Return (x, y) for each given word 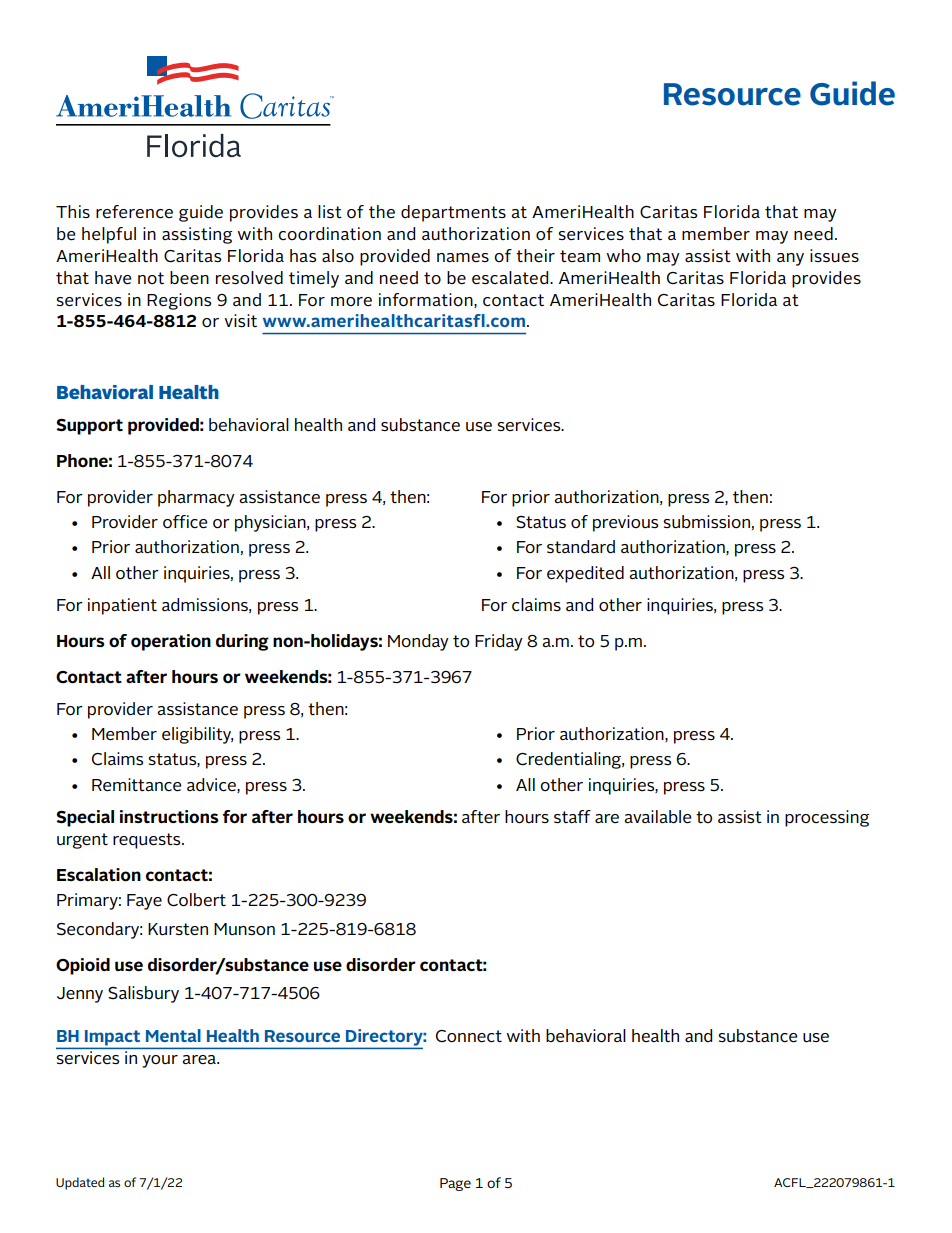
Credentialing (569, 760)
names (463, 257)
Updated (80, 1183)
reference (134, 212)
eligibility (197, 735)
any (790, 259)
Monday (418, 642)
